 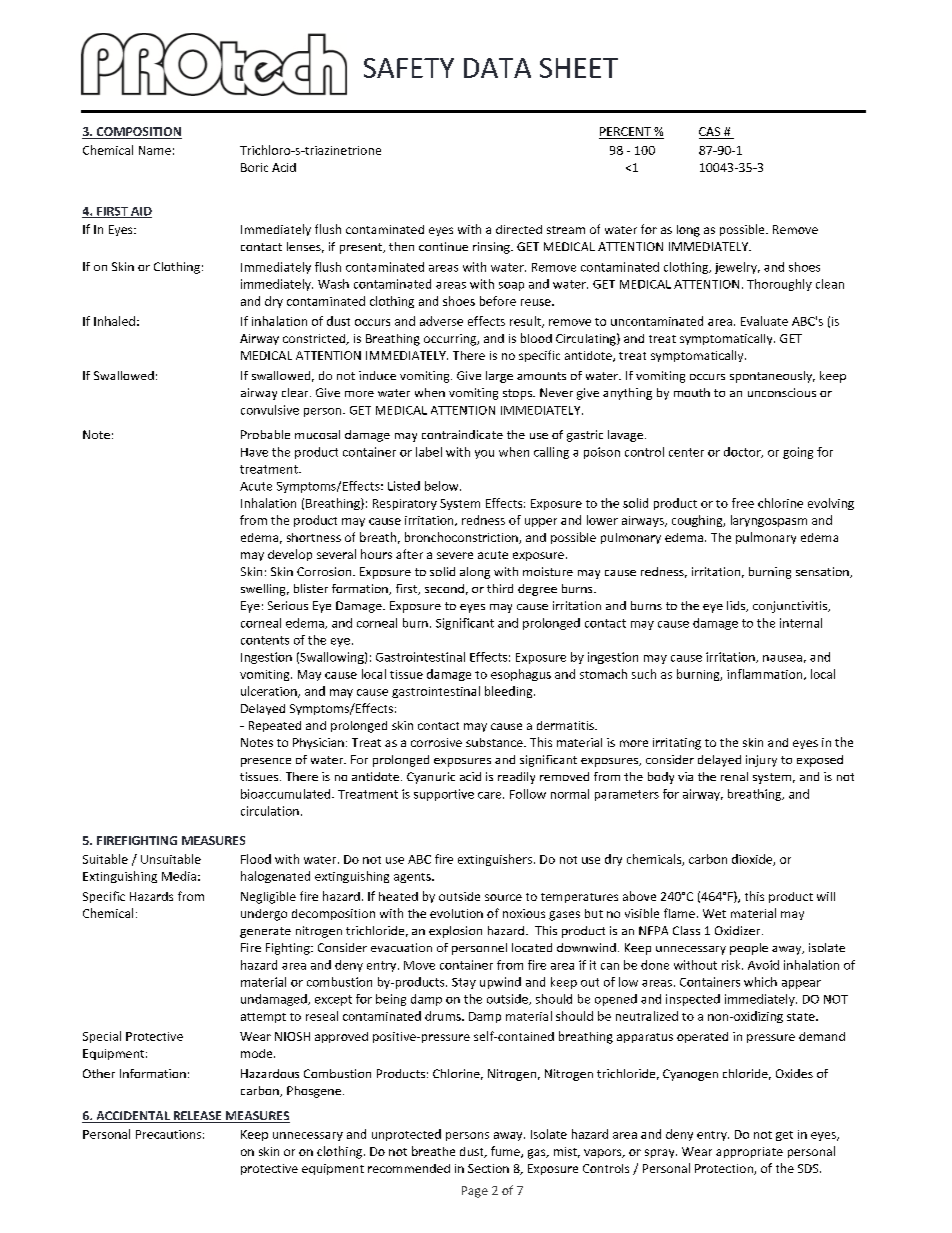 I want to click on Boric, so click(x=254, y=167).
